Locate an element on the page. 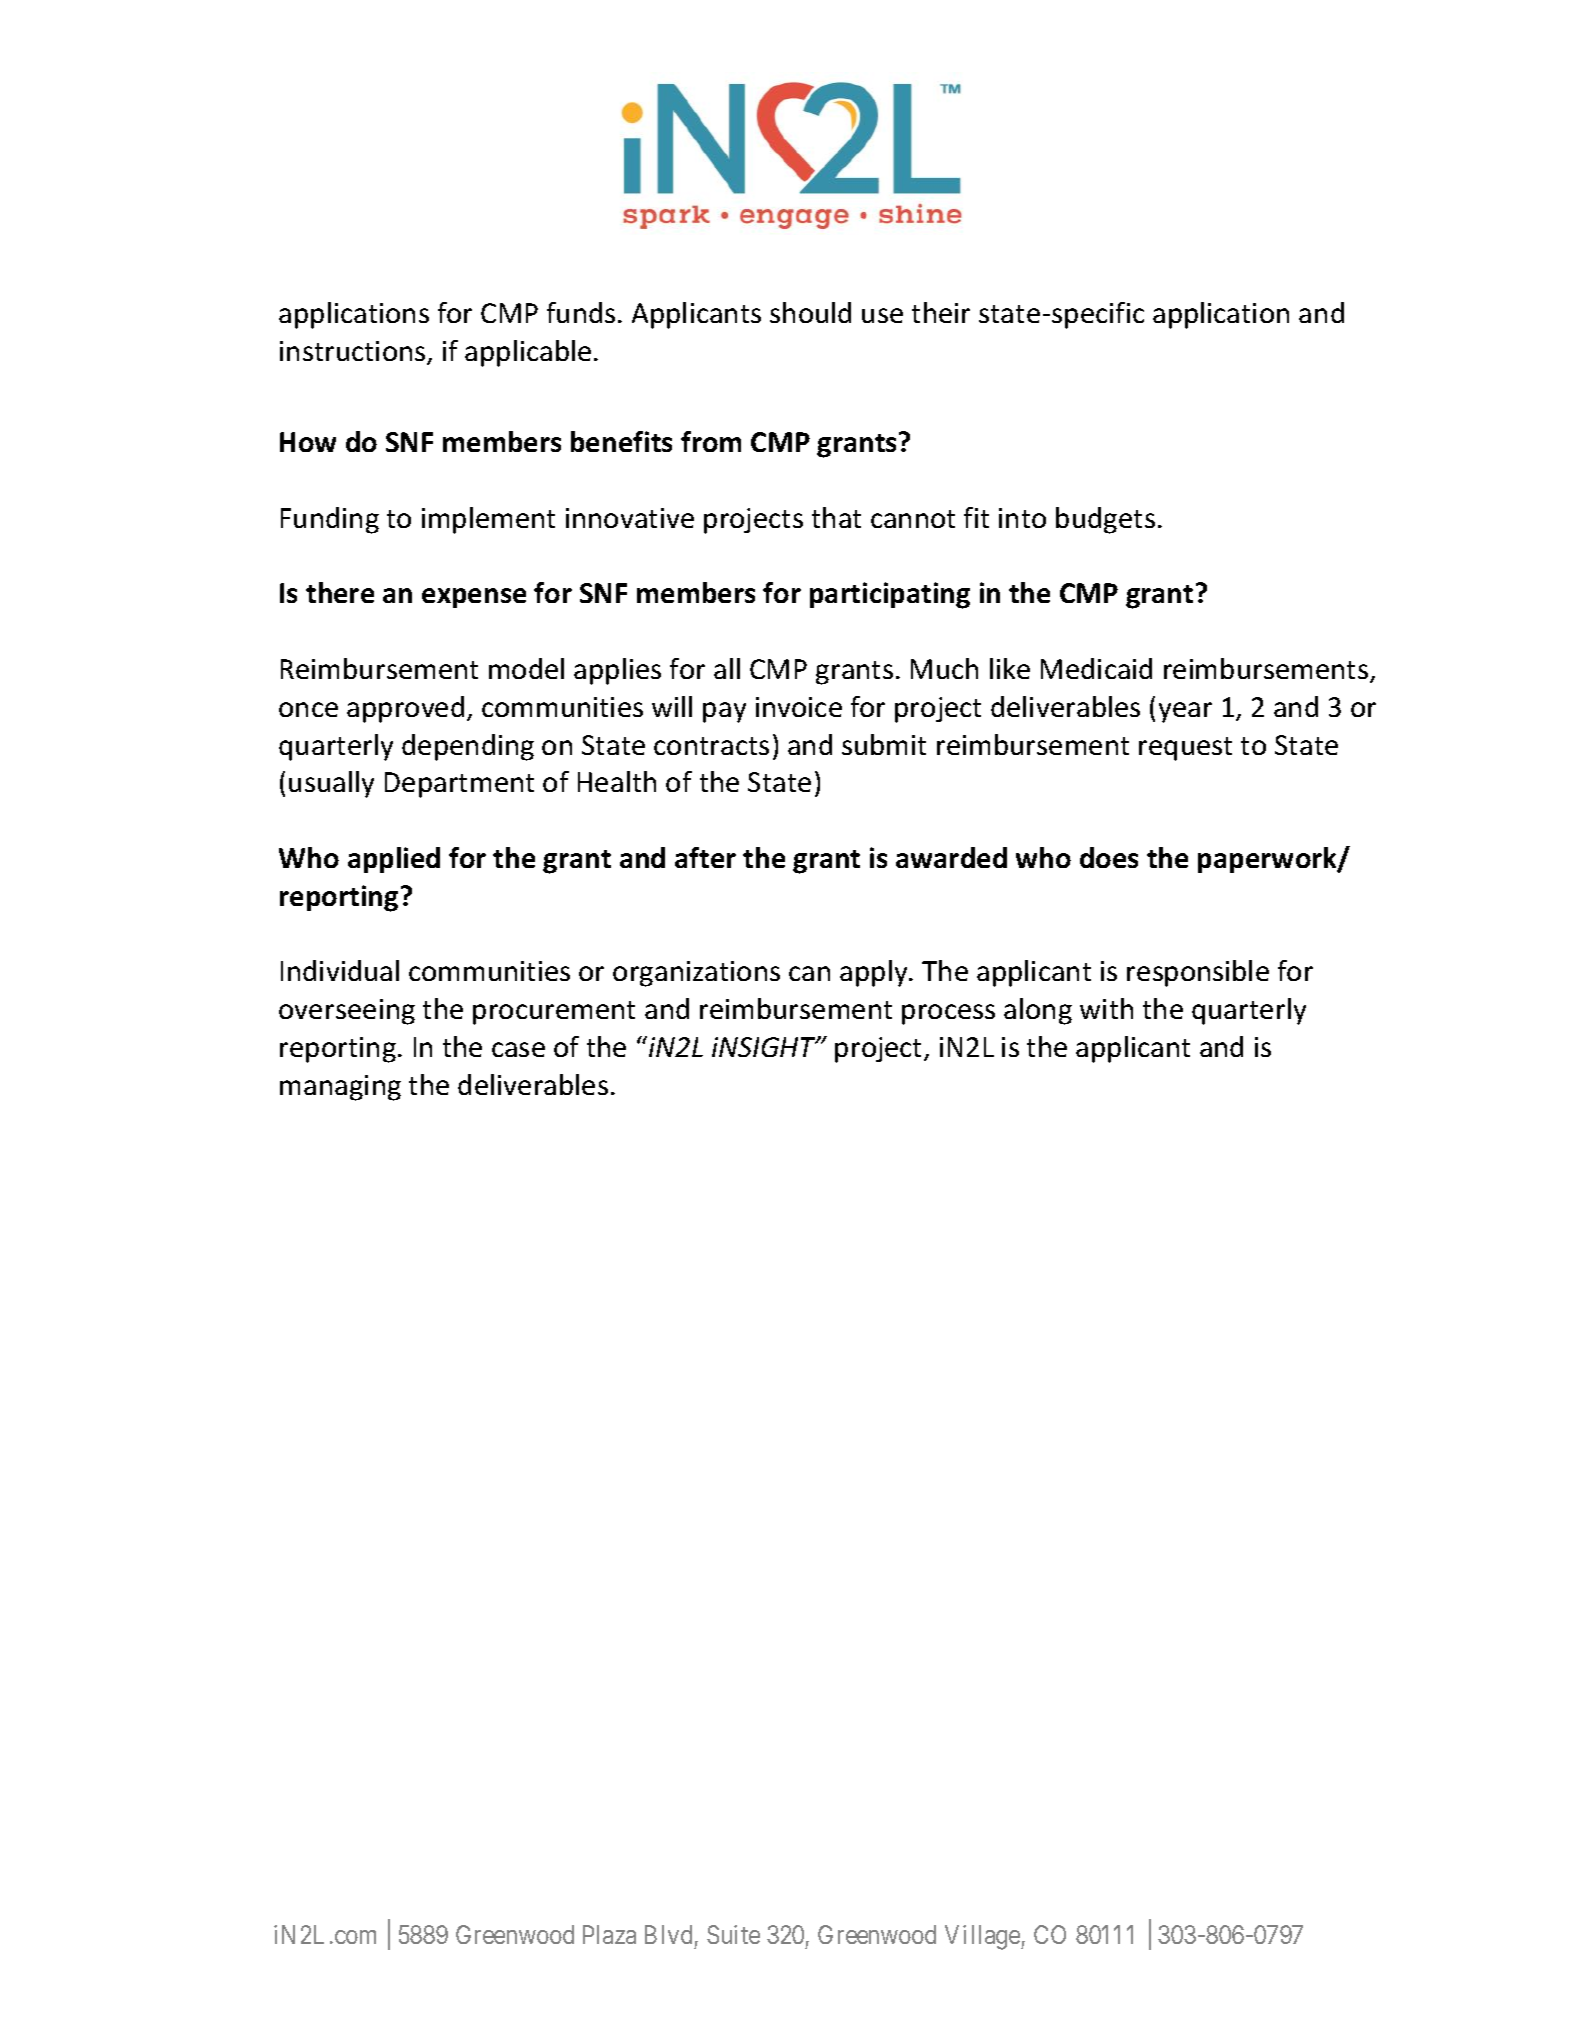 The image size is (1578, 2043). instructions is located at coordinates (354, 352).
